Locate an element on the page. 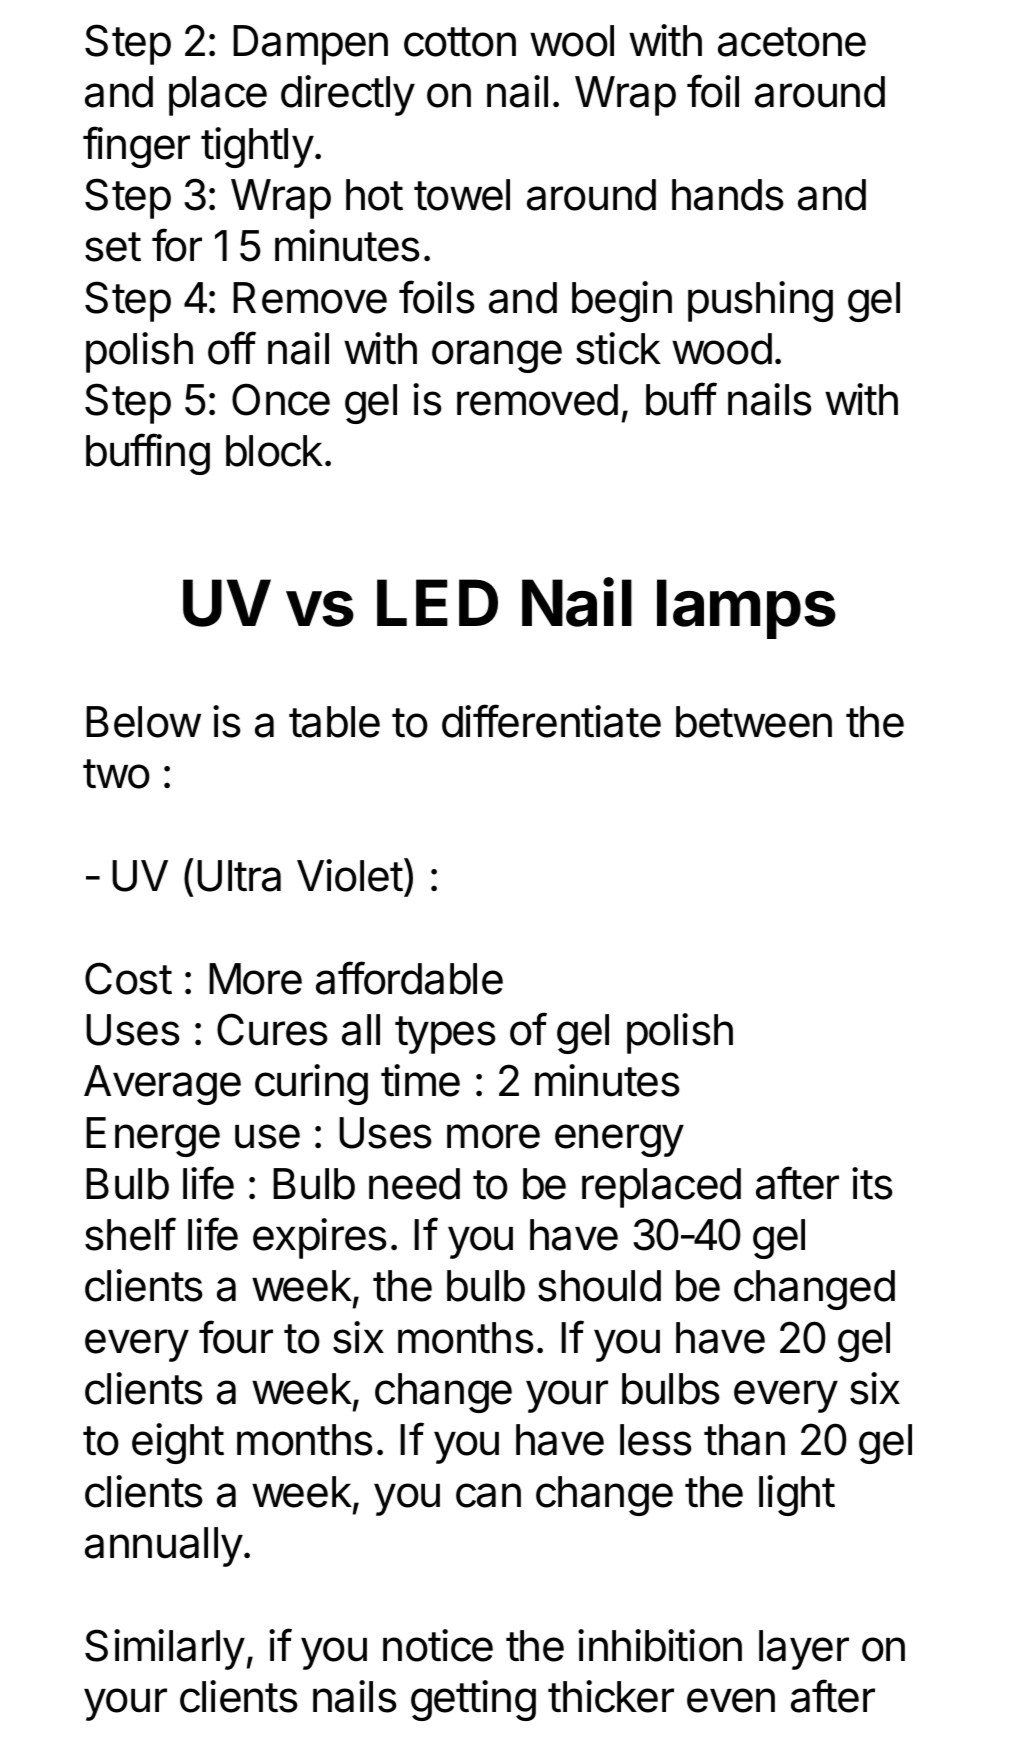  affordable is located at coordinates (409, 978).
